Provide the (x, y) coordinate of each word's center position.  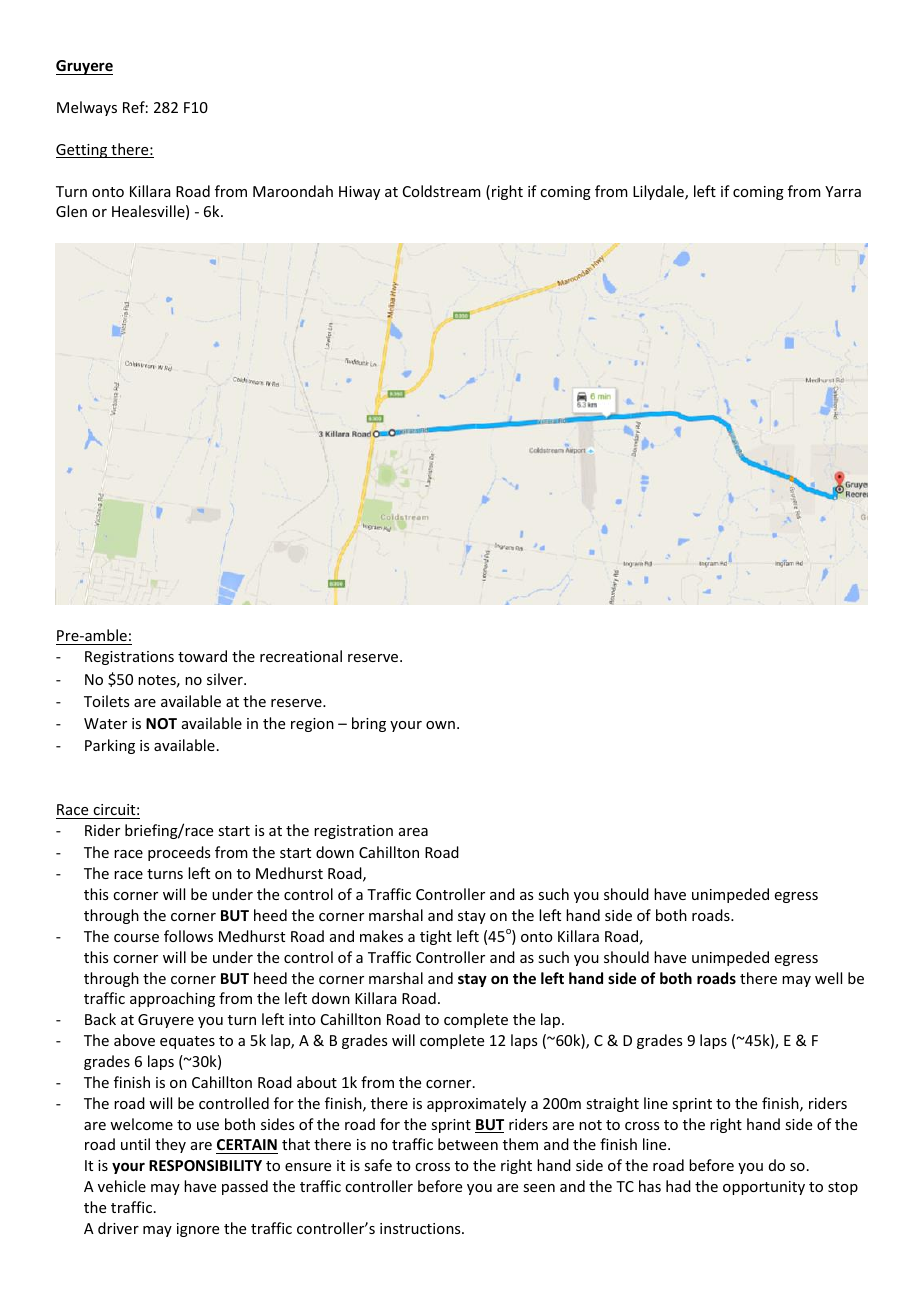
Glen (71, 211)
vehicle (122, 1186)
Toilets (106, 701)
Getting (83, 151)
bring (369, 724)
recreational (301, 656)
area (413, 832)
